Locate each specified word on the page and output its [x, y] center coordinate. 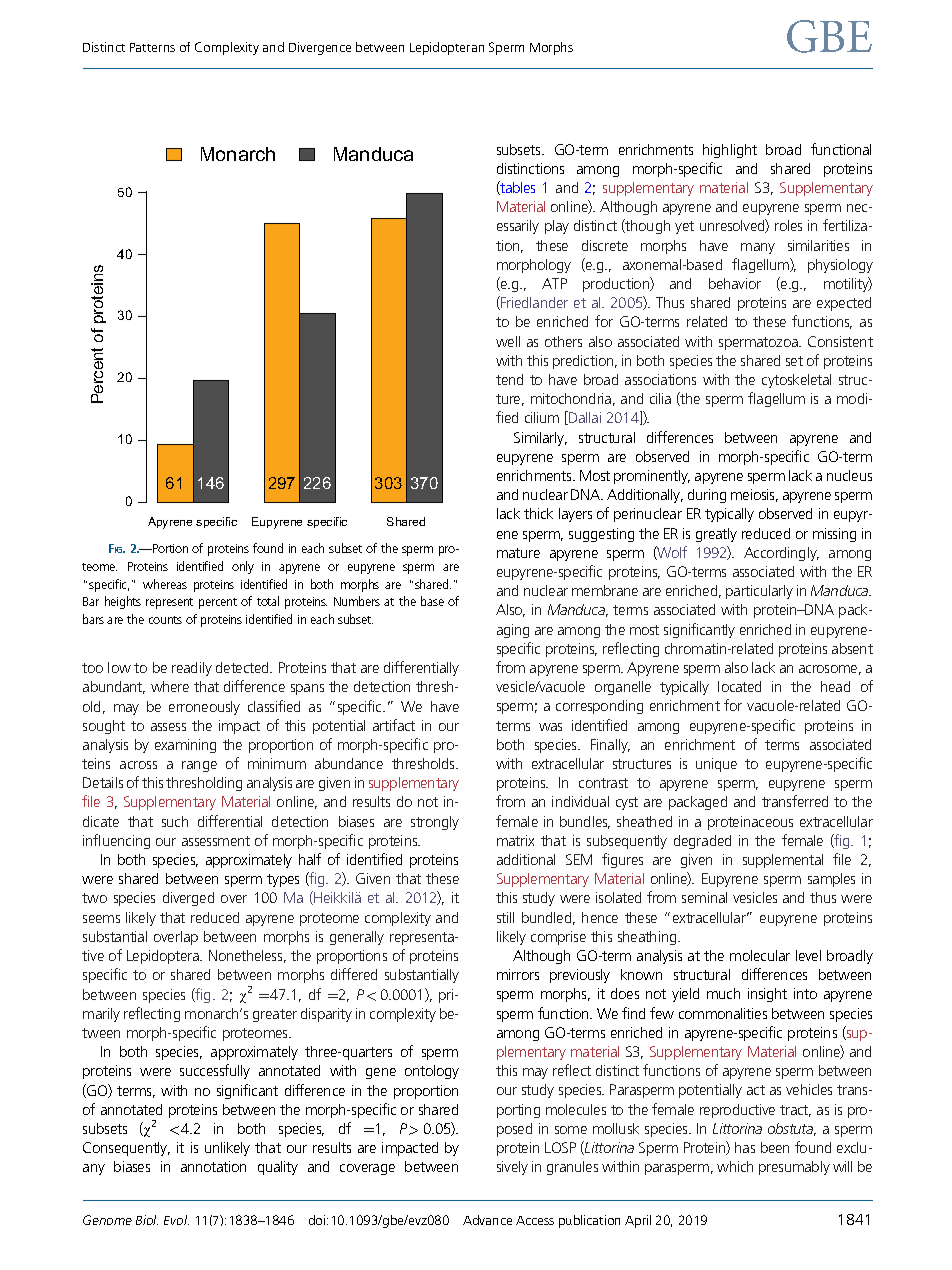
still [505, 917]
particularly [759, 592]
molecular [760, 955]
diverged [188, 899]
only [243, 567]
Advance [487, 1220]
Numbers [357, 601]
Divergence [320, 48]
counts [165, 620]
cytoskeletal [796, 381]
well [508, 341]
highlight [730, 151]
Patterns [152, 47]
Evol [176, 1220]
